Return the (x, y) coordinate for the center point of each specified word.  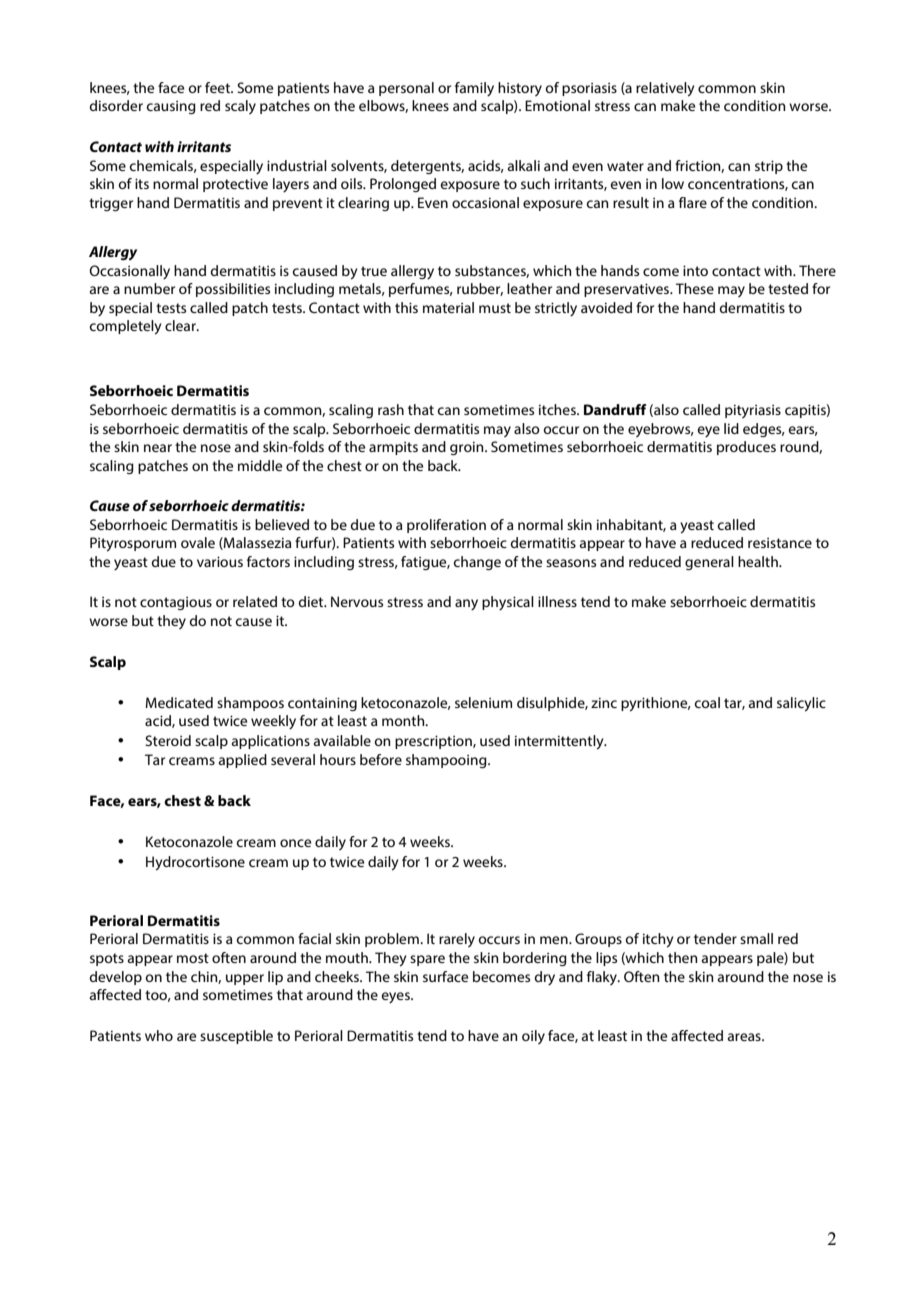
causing (171, 107)
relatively (665, 89)
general (709, 563)
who (159, 1035)
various (220, 561)
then (683, 957)
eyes (396, 997)
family (474, 89)
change (477, 563)
